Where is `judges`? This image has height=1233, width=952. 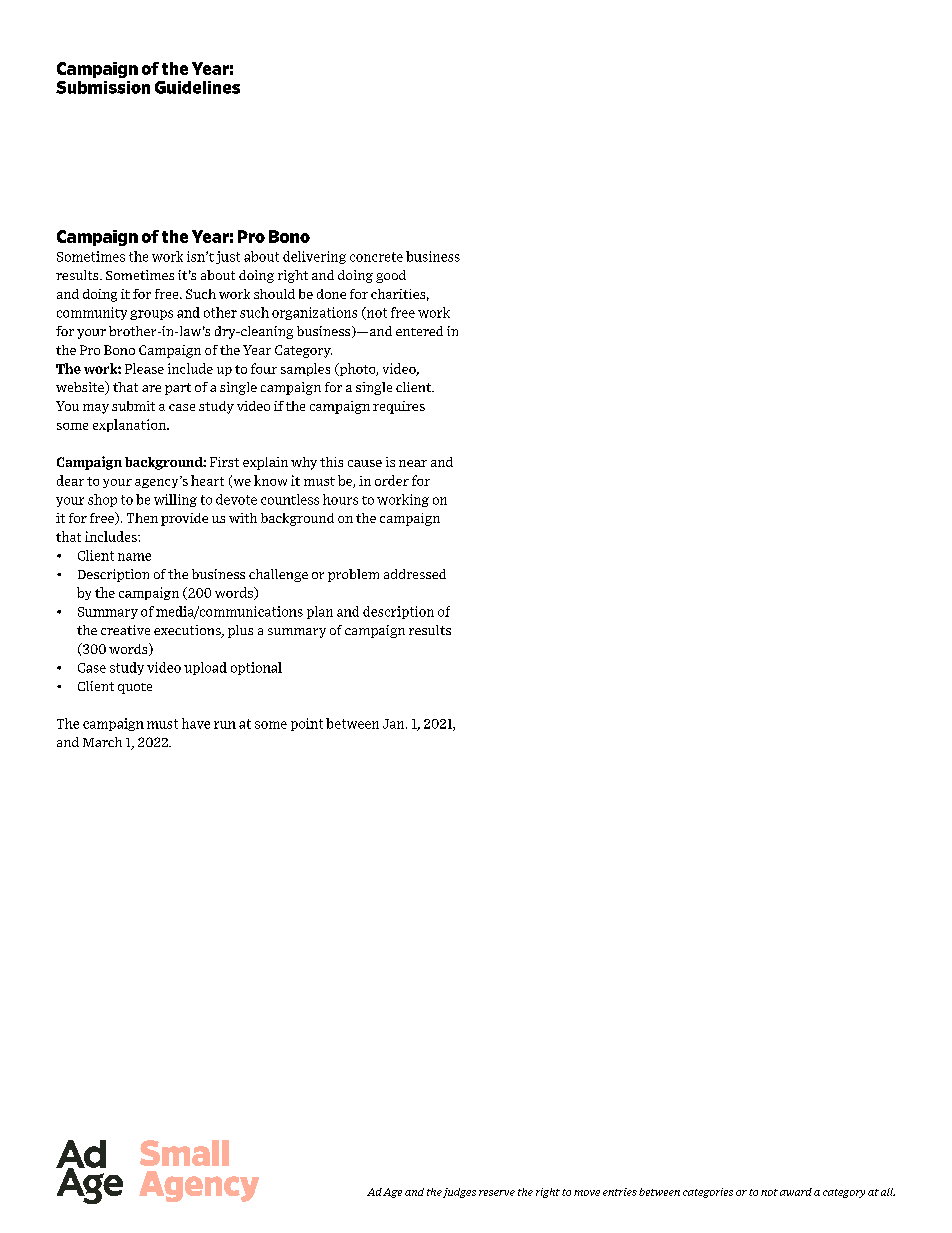 judges is located at coordinates (459, 1193).
